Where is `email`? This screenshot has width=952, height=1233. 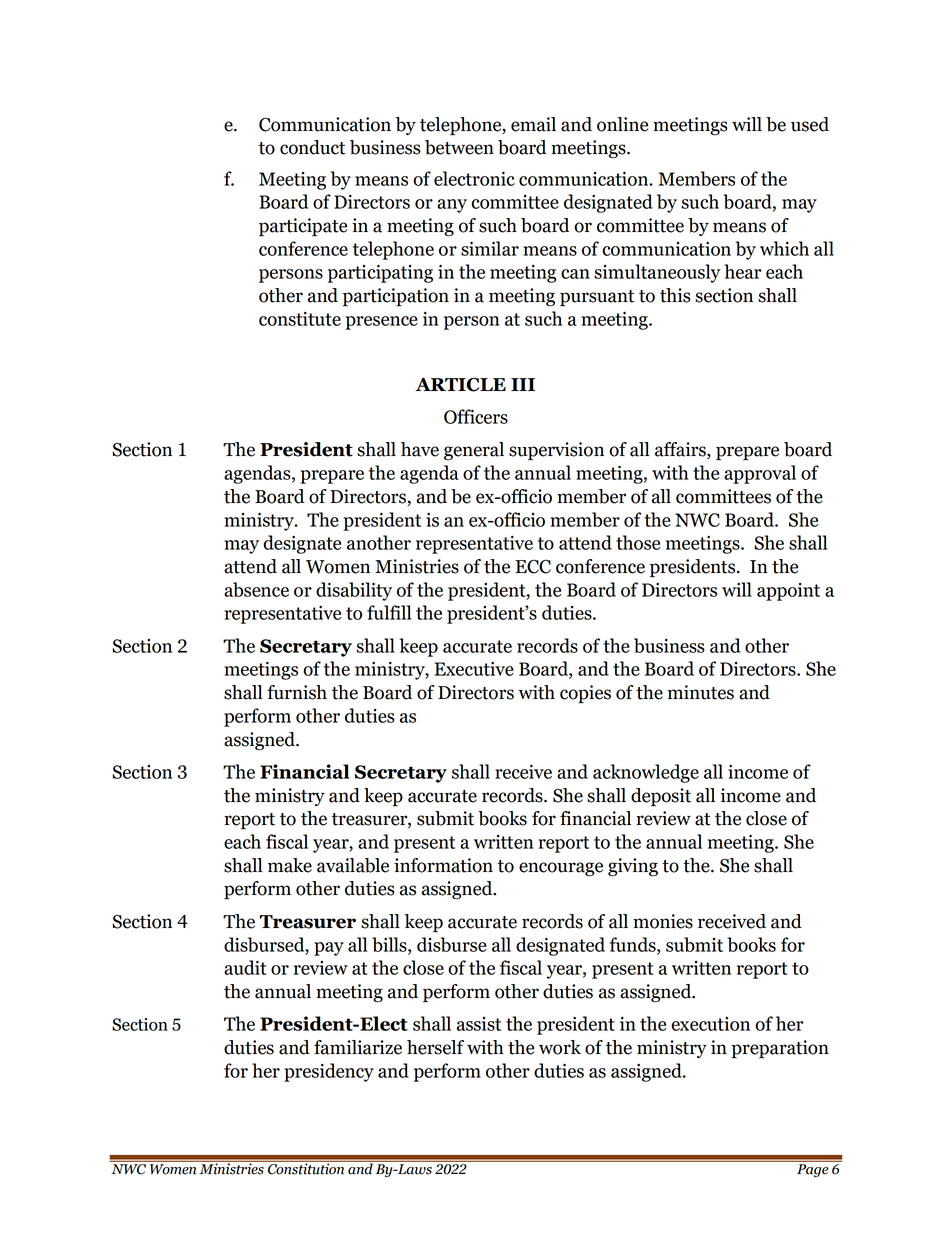
email is located at coordinates (533, 124).
